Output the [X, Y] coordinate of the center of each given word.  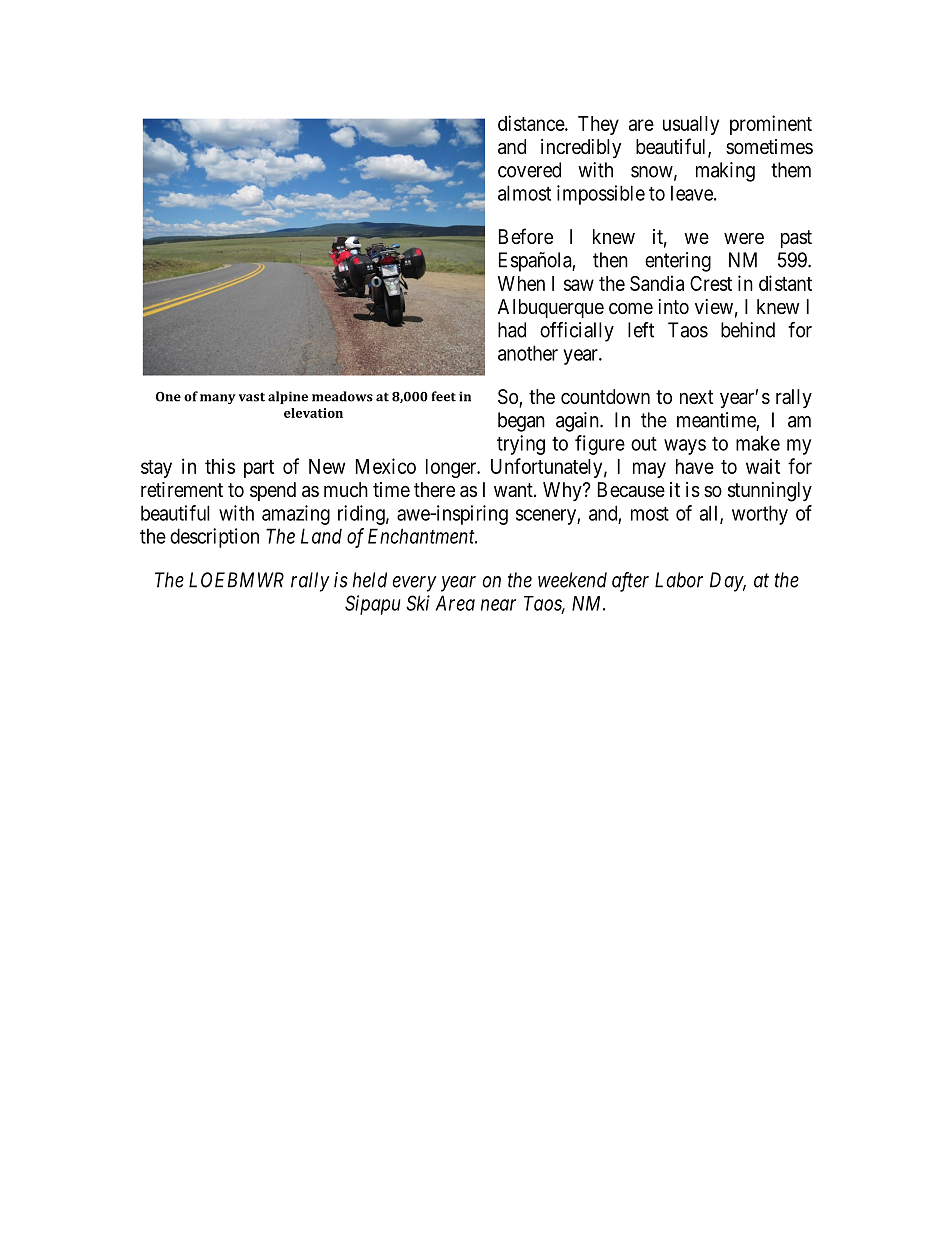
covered [529, 170]
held [370, 580]
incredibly [581, 148]
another [528, 353]
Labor [679, 580]
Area [455, 603]
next [696, 397]
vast [252, 397]
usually [691, 125]
